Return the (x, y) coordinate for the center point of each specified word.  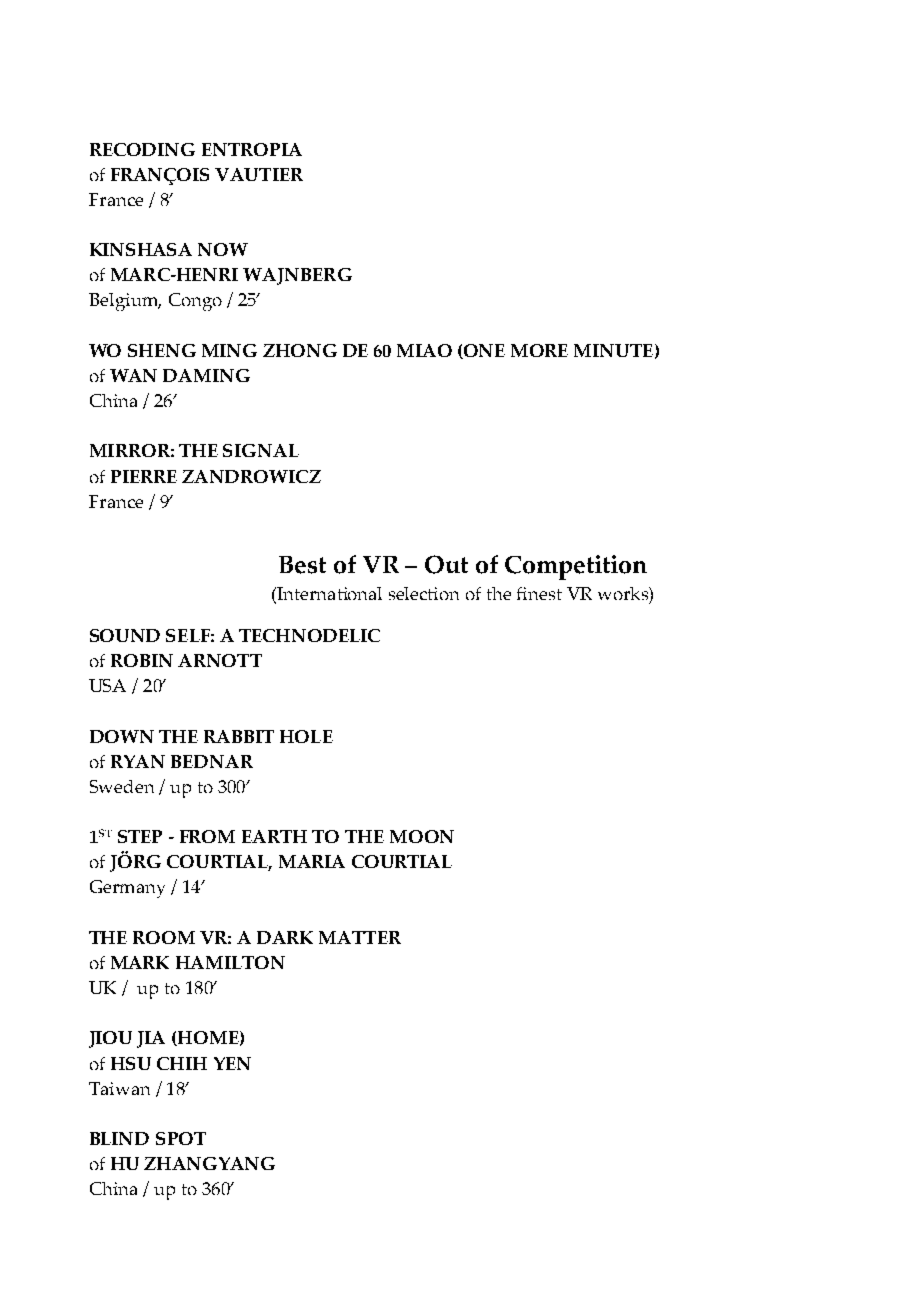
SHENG (162, 350)
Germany (127, 889)
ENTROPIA (252, 149)
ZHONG (300, 350)
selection (424, 593)
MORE (539, 350)
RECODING (142, 149)
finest (539, 593)
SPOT (181, 1138)
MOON (422, 836)
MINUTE (613, 350)
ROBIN (142, 660)
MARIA (312, 861)
